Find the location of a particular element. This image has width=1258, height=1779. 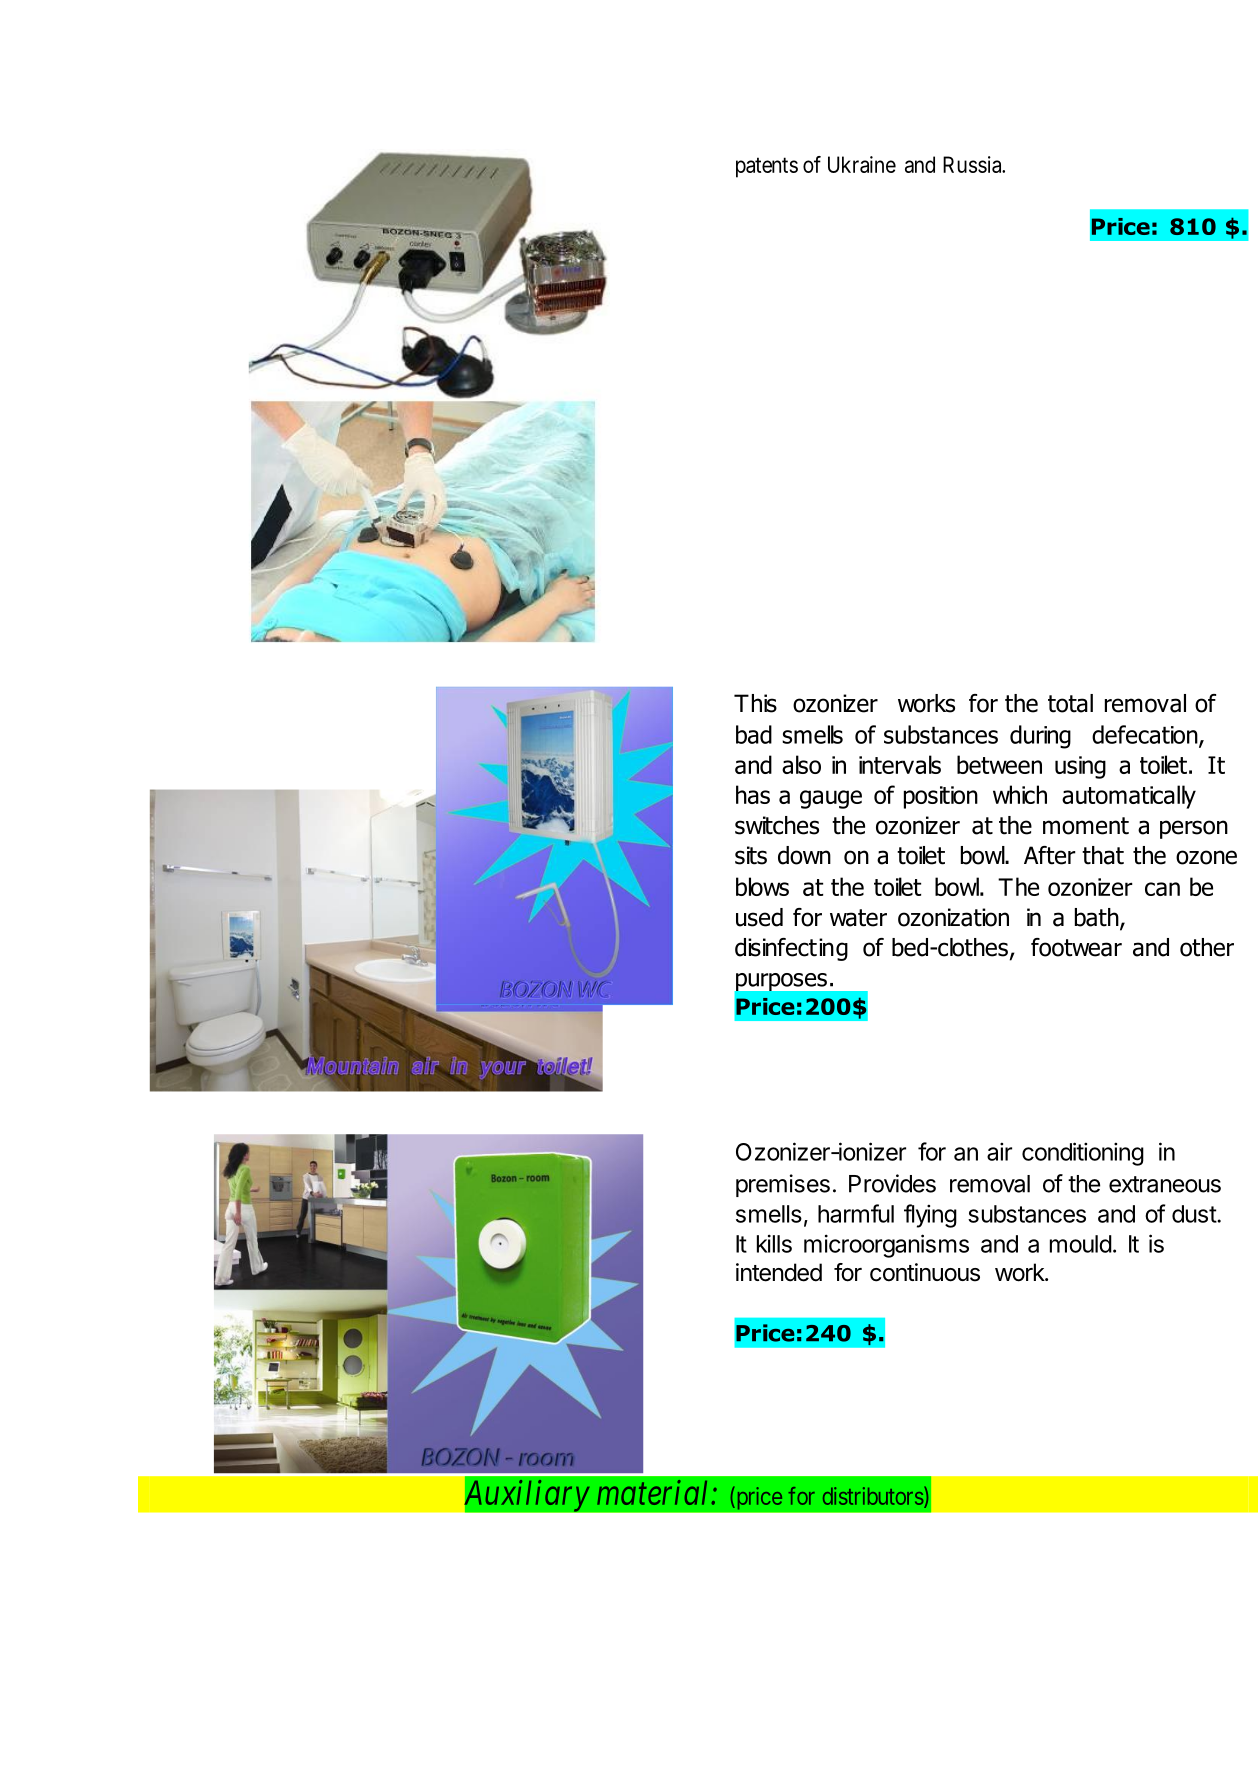

sits is located at coordinates (751, 855).
